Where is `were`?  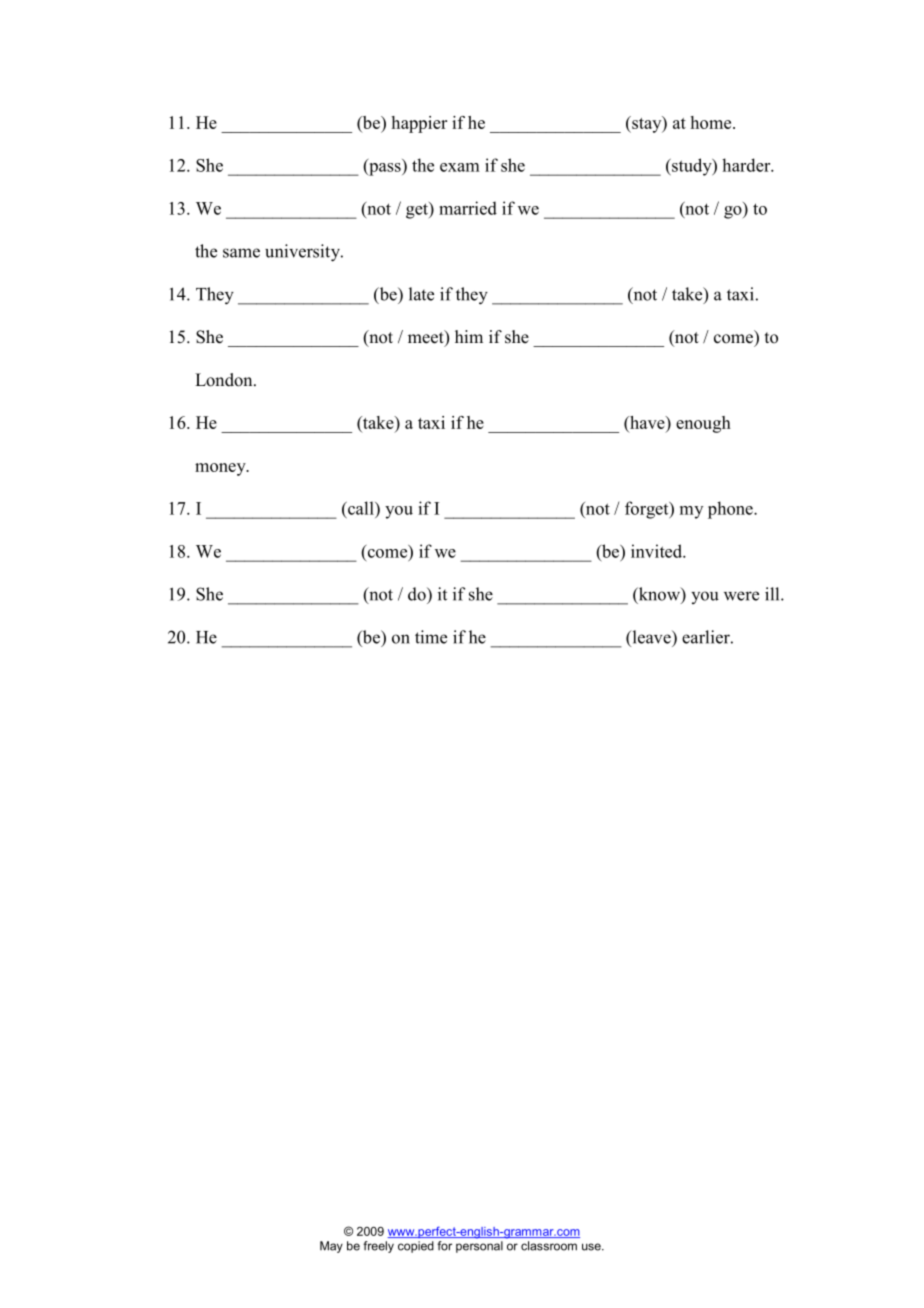 were is located at coordinates (741, 596).
